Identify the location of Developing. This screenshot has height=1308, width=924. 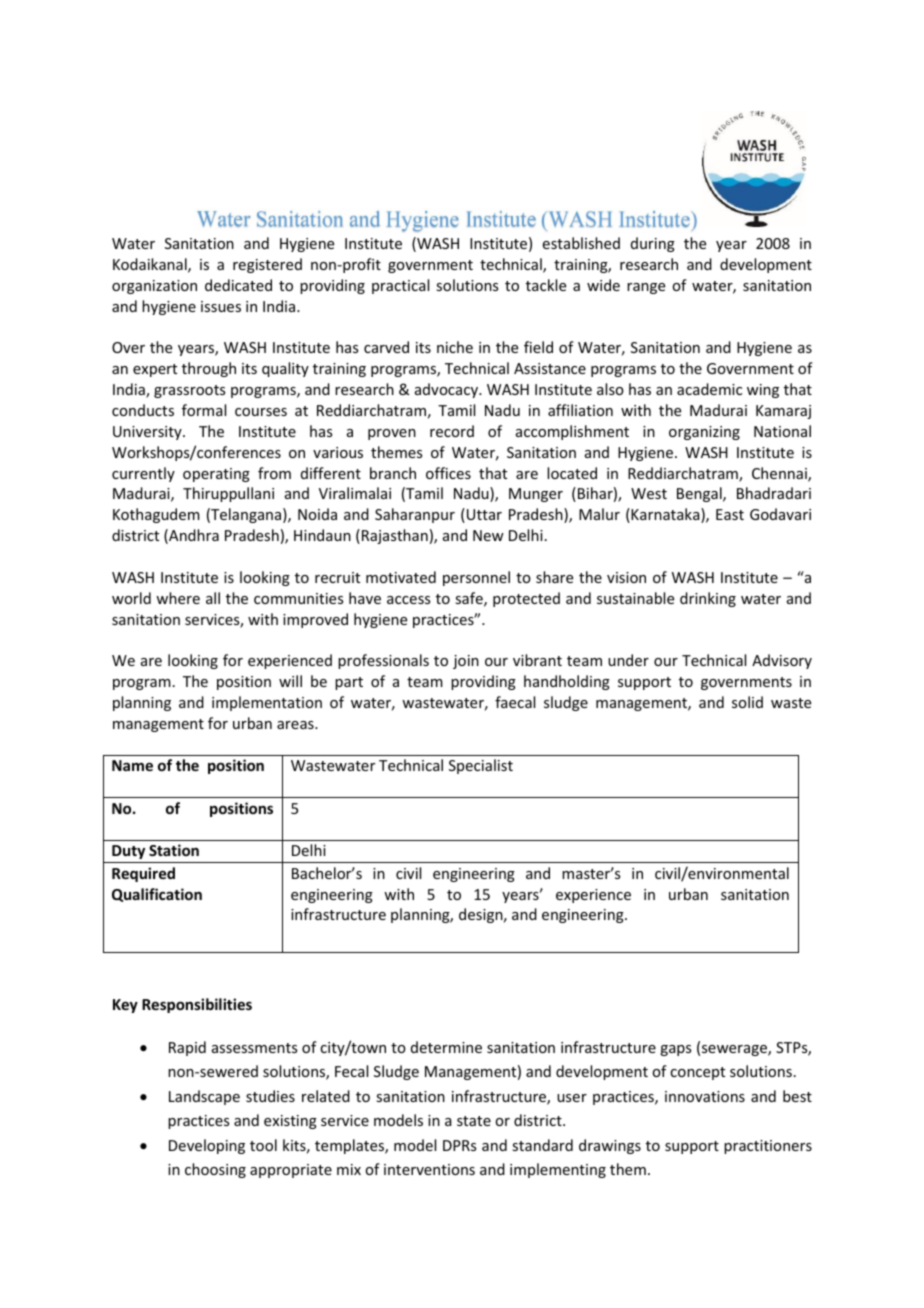
(207, 1146).
